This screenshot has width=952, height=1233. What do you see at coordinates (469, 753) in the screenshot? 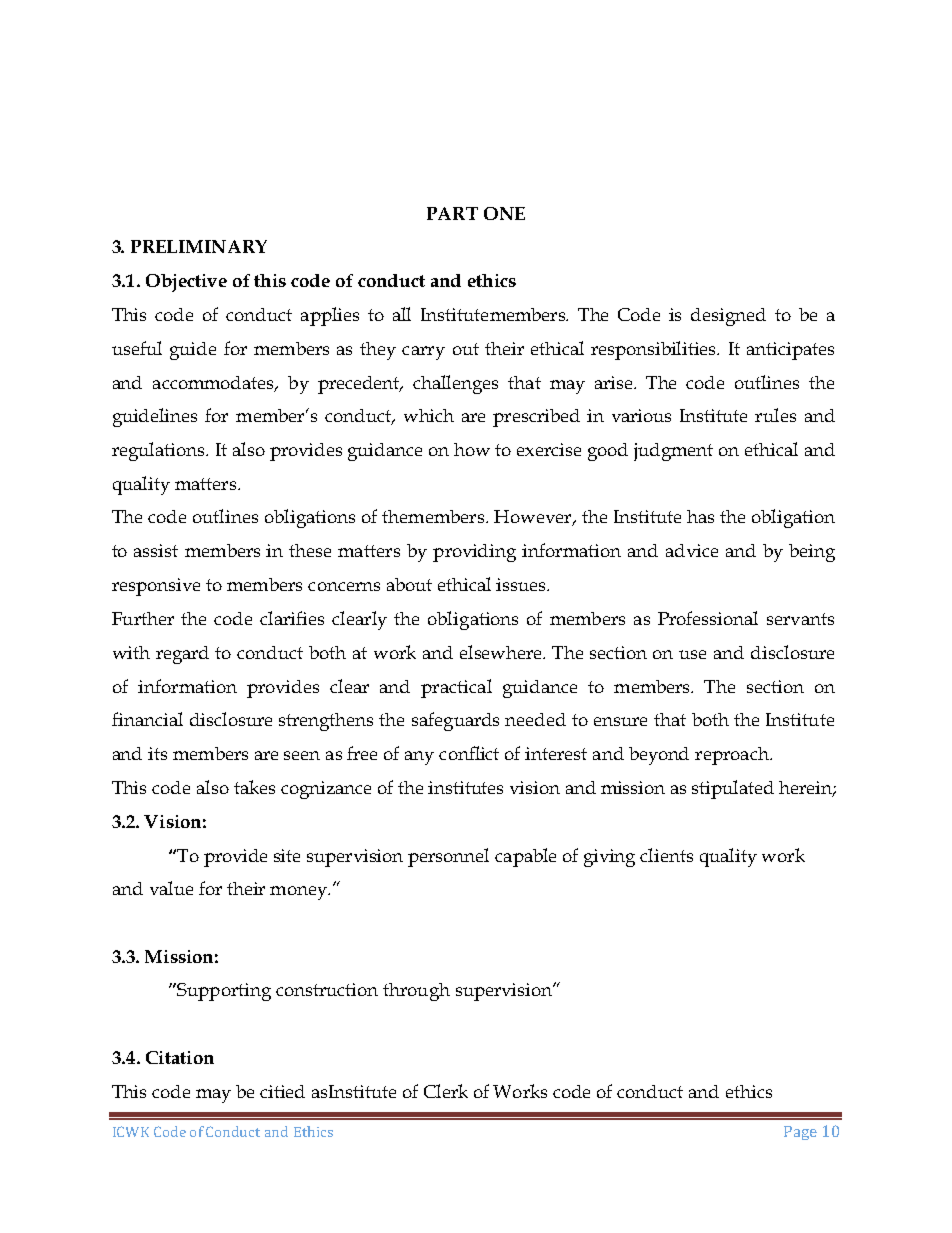
I see `conflict` at bounding box center [469, 753].
